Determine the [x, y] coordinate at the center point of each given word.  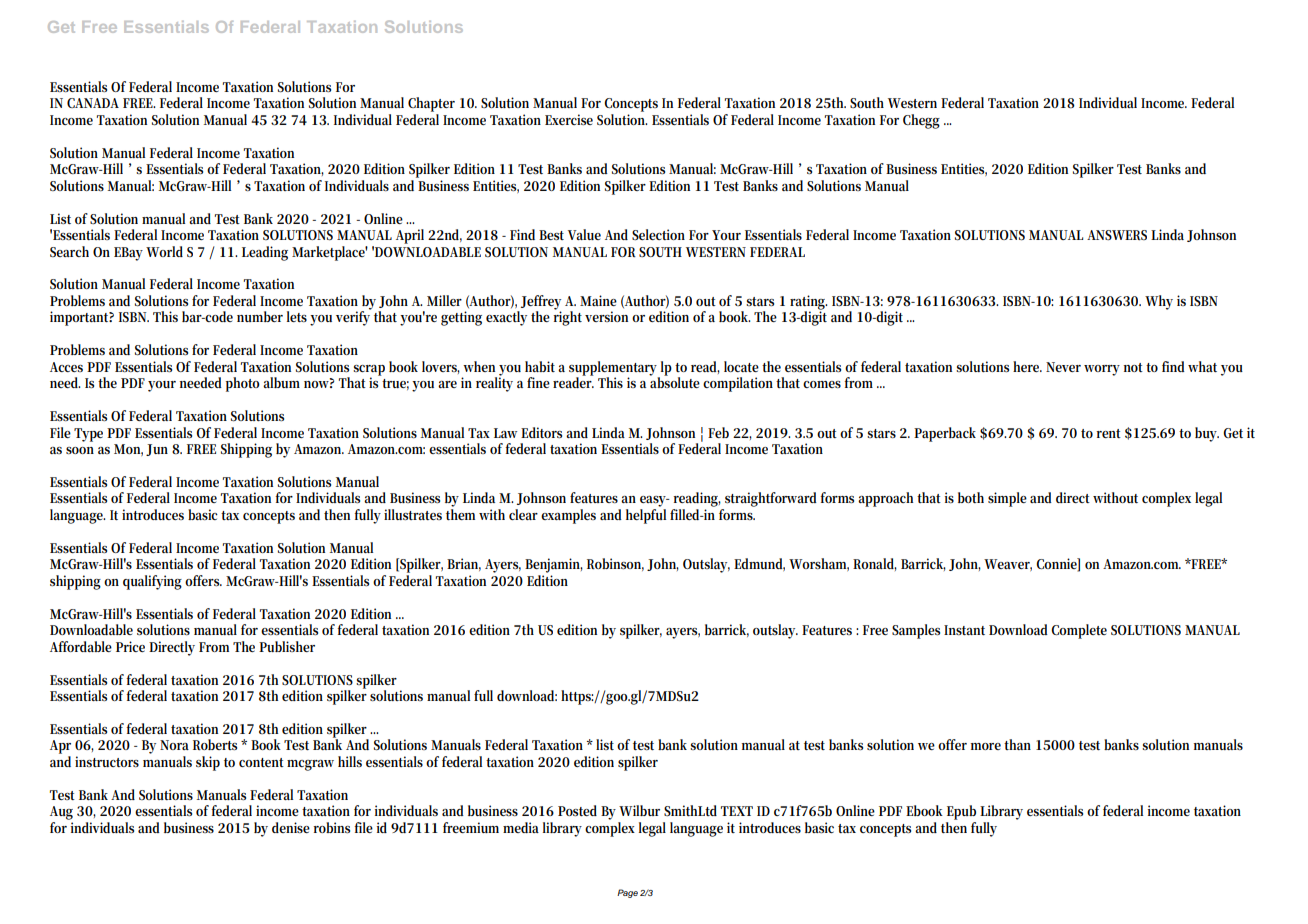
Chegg [921, 121]
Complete [1079, 631]
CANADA [93, 103]
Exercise [569, 119]
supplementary [614, 369]
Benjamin [554, 565]
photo [243, 384]
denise [291, 827]
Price [130, 646]
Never [1063, 367]
